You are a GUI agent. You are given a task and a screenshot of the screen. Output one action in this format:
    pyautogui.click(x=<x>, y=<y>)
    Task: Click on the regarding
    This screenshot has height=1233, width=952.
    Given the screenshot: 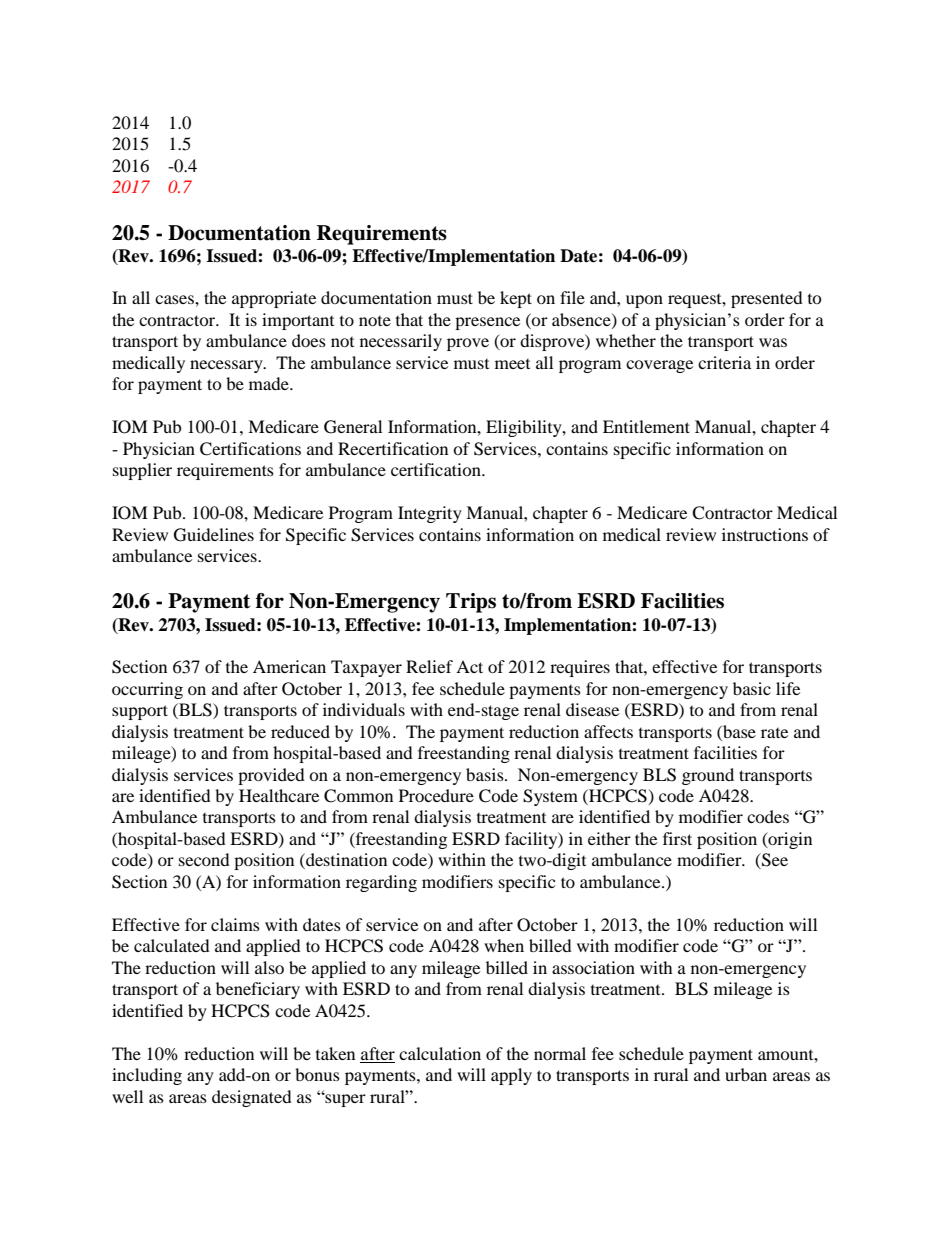 What is the action you would take?
    pyautogui.click(x=381, y=883)
